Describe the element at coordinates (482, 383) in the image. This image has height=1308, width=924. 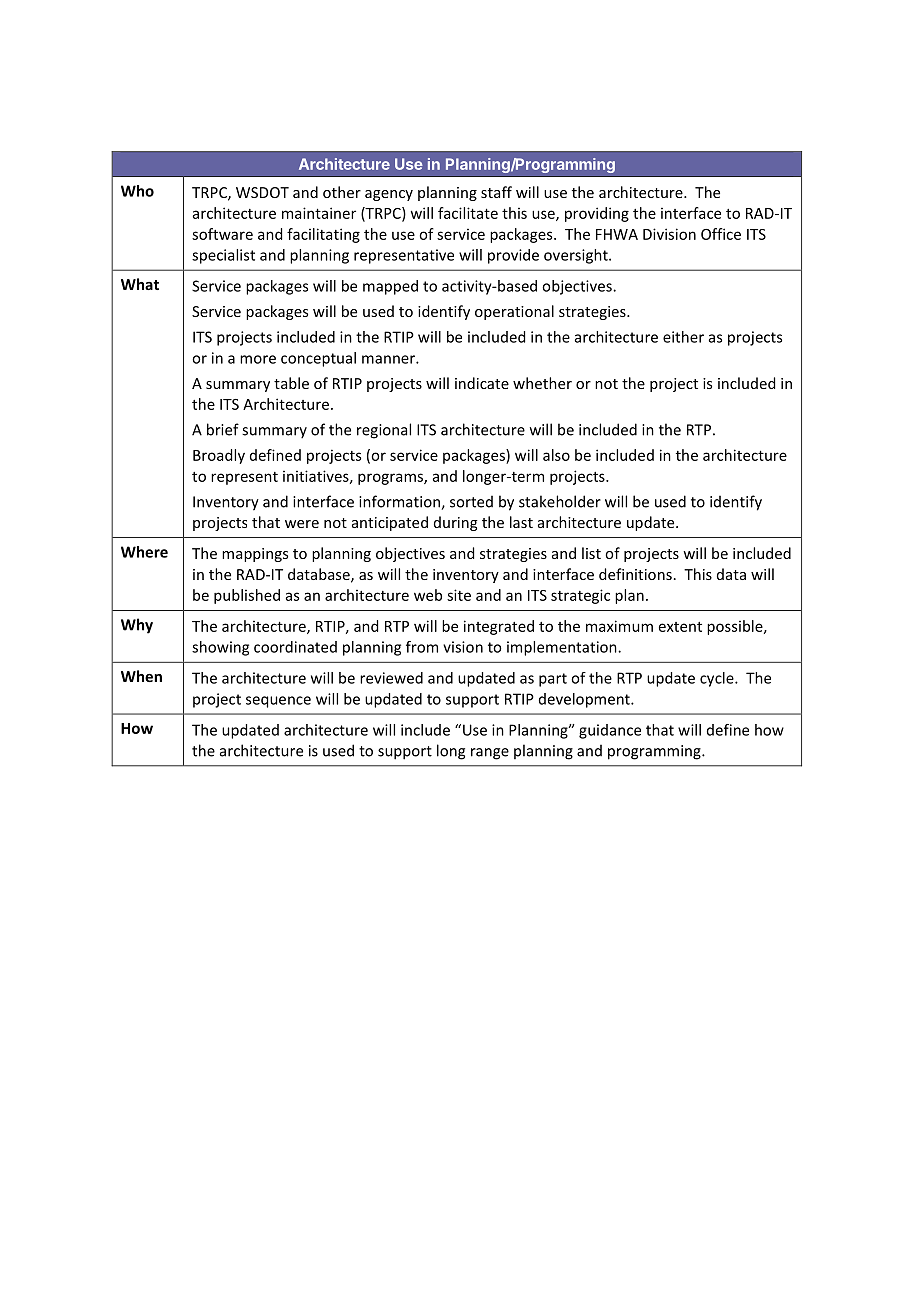
I see `indicate` at that location.
